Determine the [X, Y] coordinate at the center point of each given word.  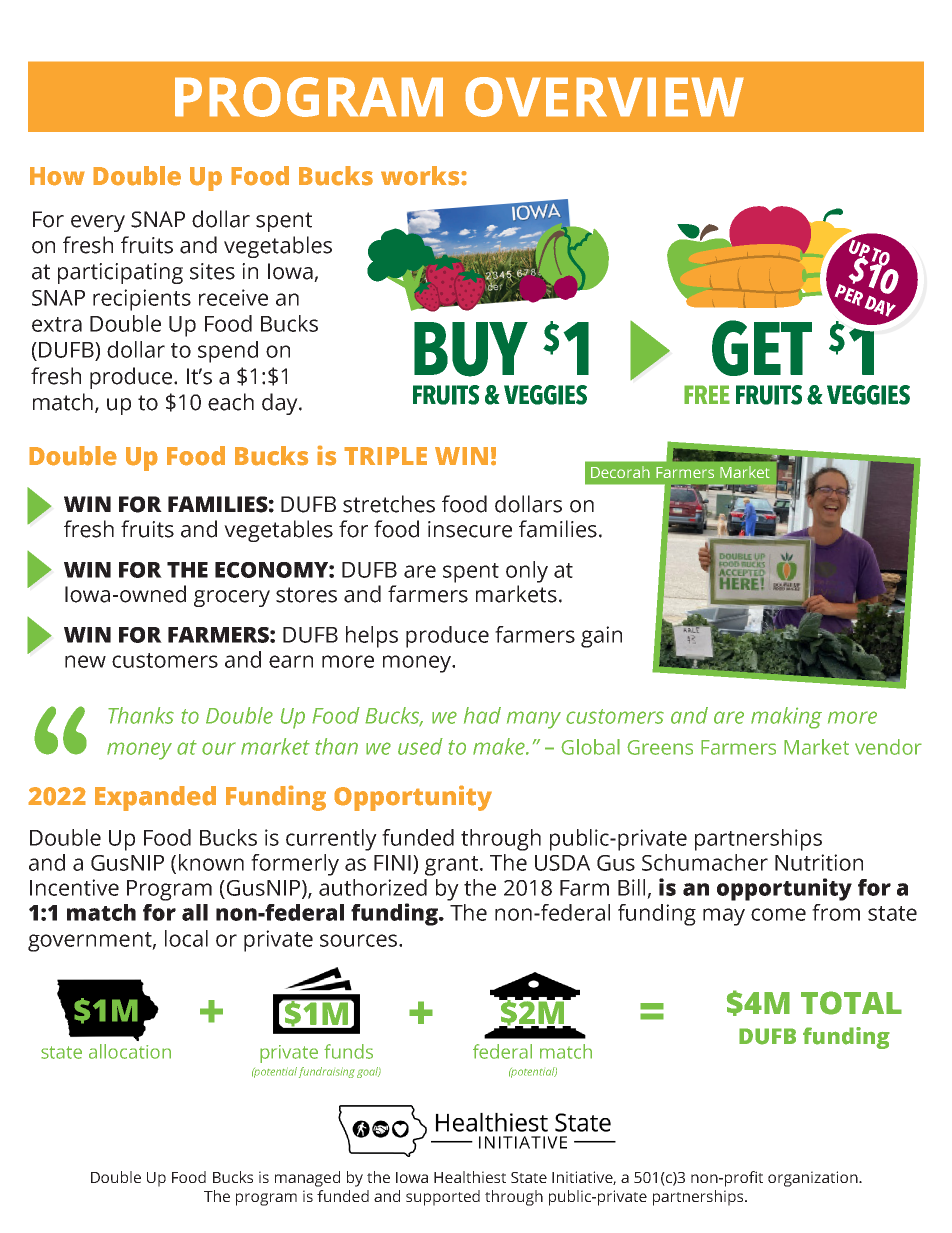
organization [814, 1179]
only [527, 572]
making [786, 718]
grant [453, 866]
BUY [471, 349]
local [186, 938]
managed [307, 1179]
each [231, 402]
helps [372, 637]
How [57, 176]
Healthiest [470, 1177]
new [85, 661]
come [778, 914]
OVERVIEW [604, 97]
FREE [707, 394]
